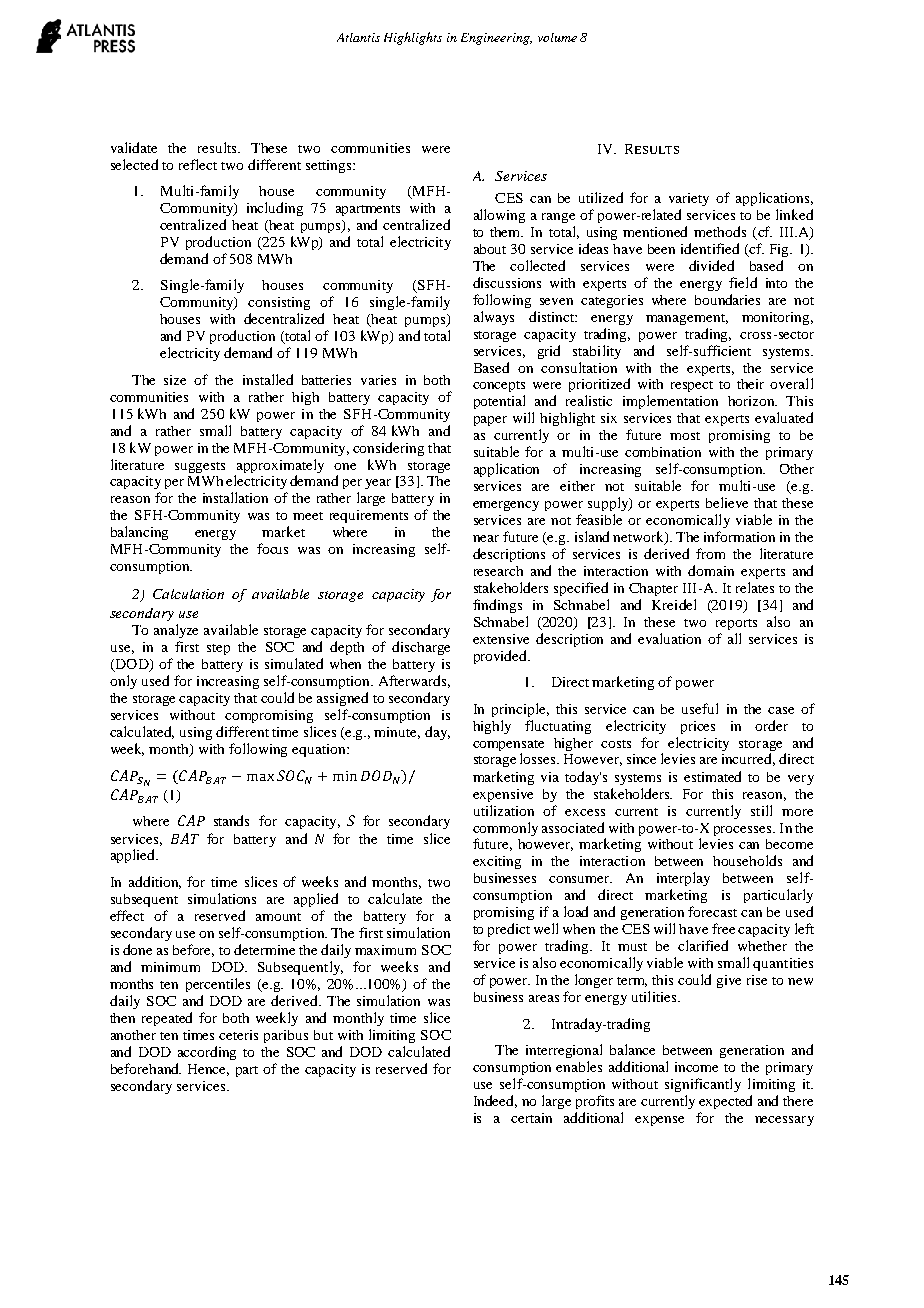  What do you see at coordinates (506, 506) in the document?
I see `emergency` at bounding box center [506, 506].
